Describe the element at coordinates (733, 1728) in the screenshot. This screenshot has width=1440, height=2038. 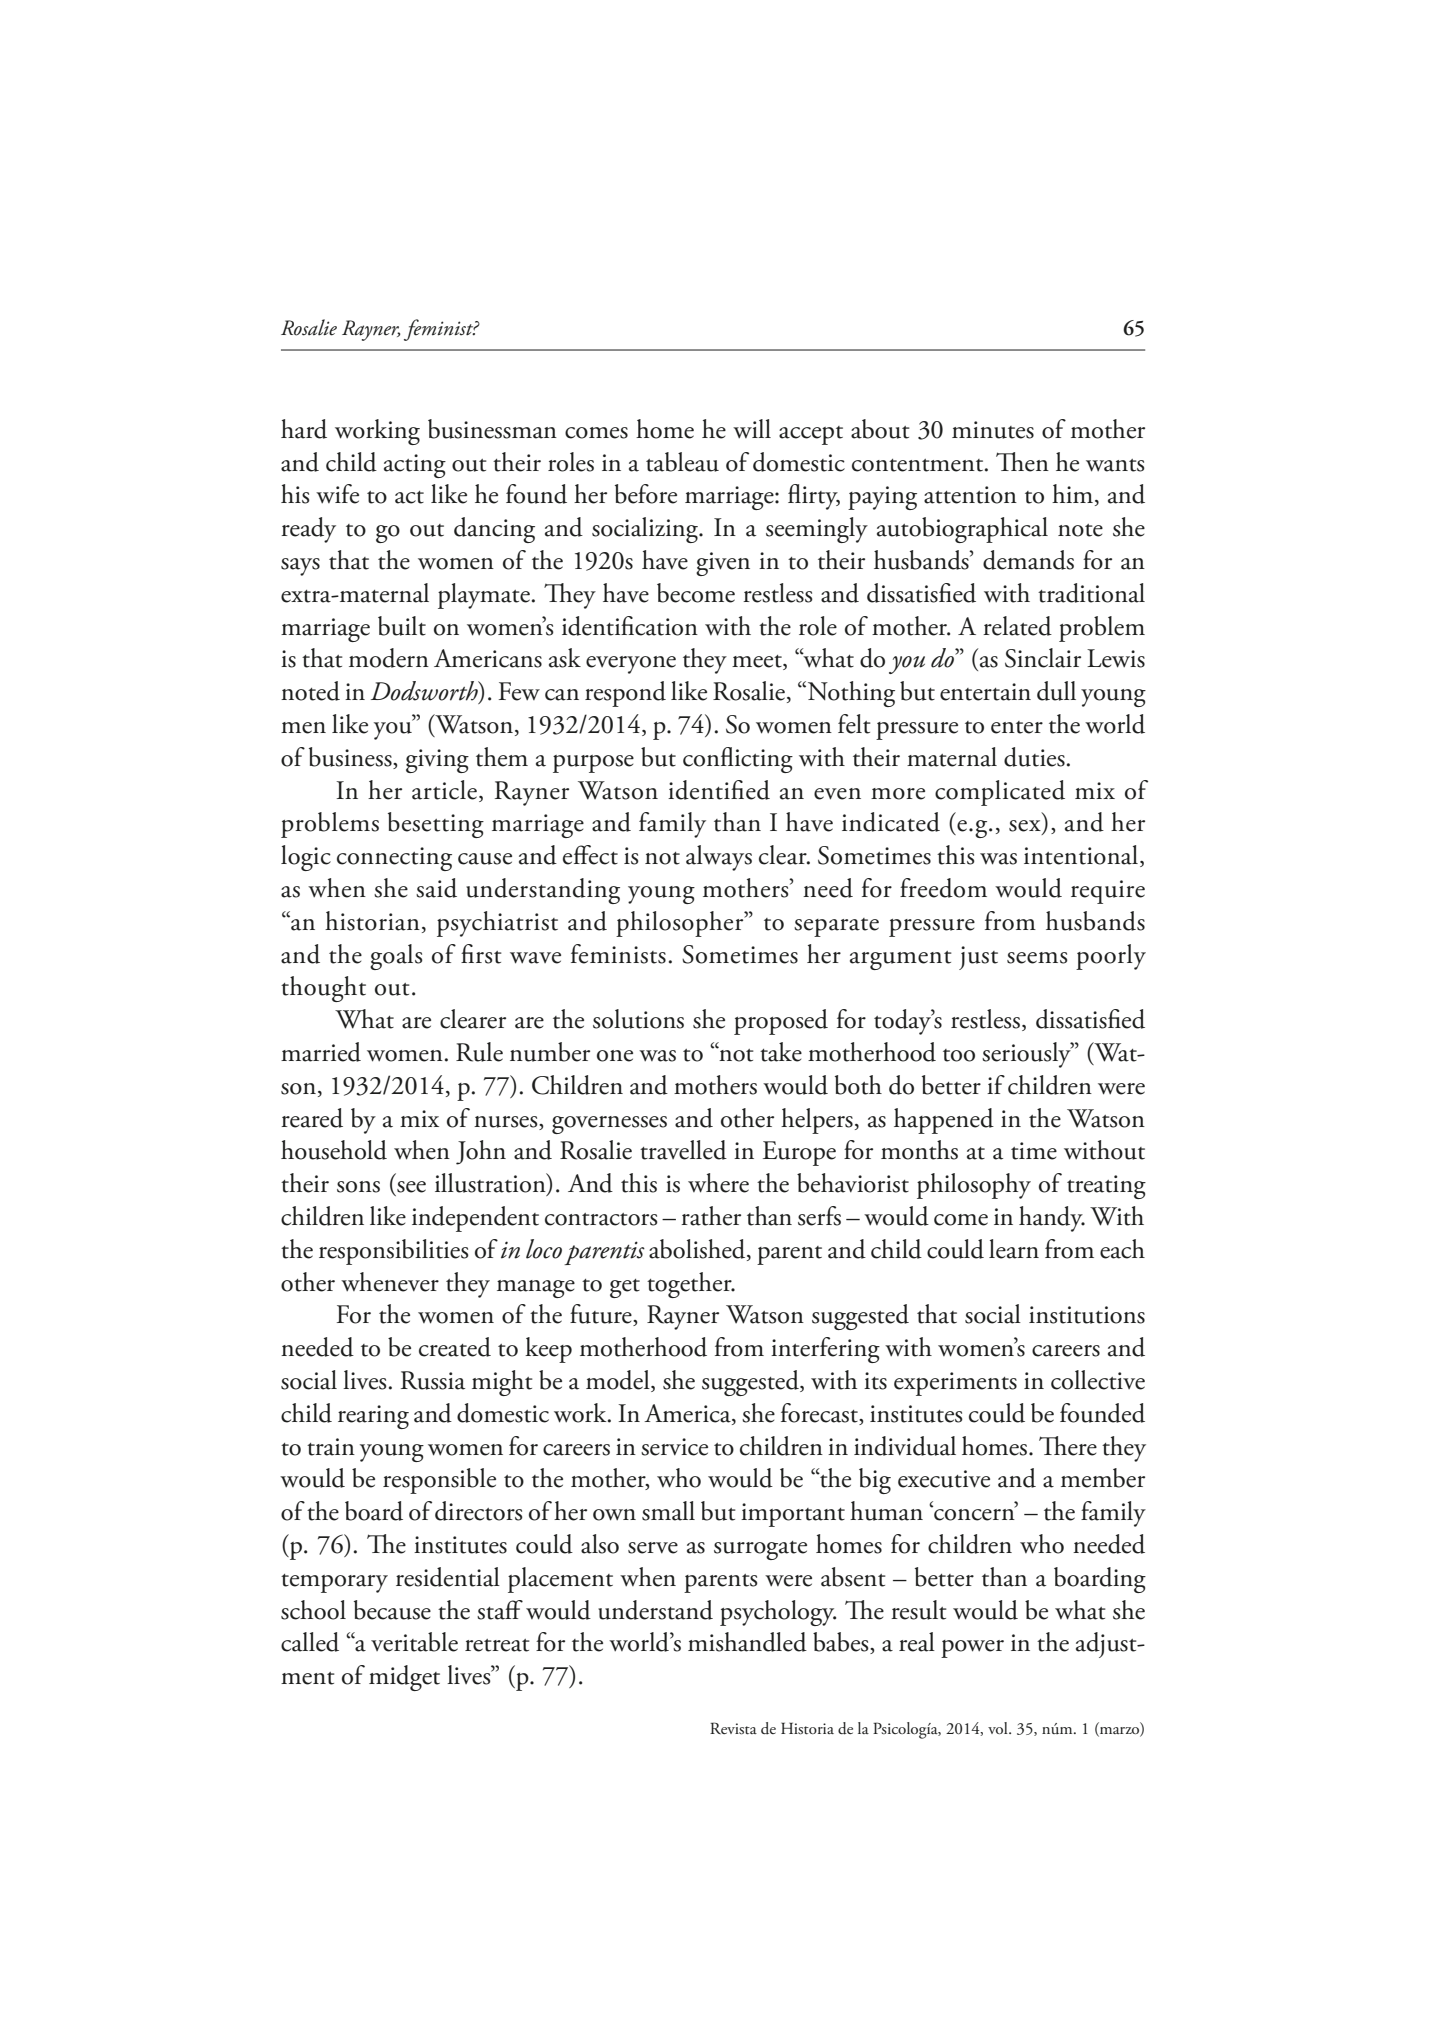
I see `Revista` at that location.
